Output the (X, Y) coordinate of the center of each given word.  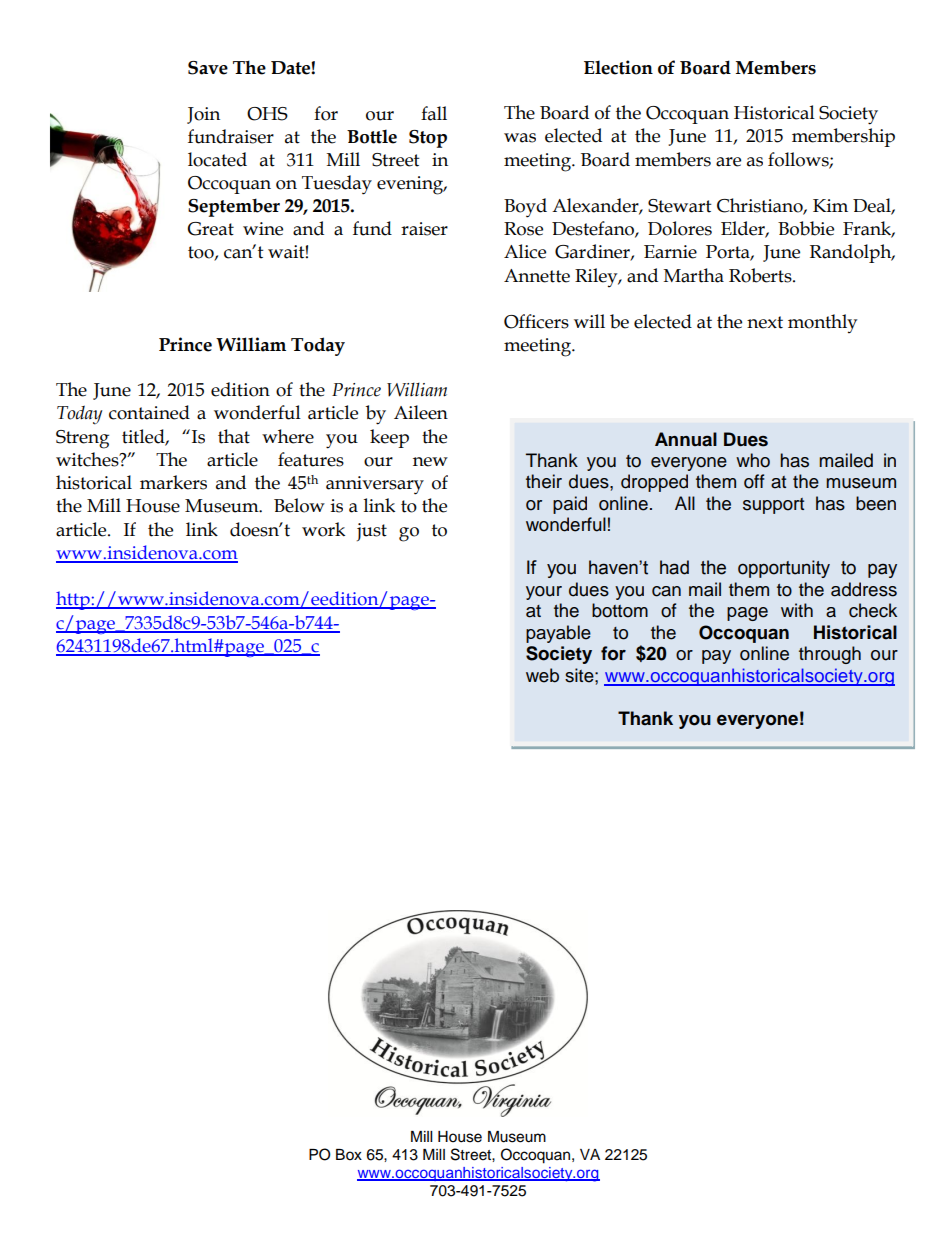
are (728, 162)
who (753, 460)
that (234, 436)
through (830, 655)
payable (558, 634)
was (520, 138)
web (542, 675)
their (544, 481)
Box (349, 1155)
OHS (267, 114)
